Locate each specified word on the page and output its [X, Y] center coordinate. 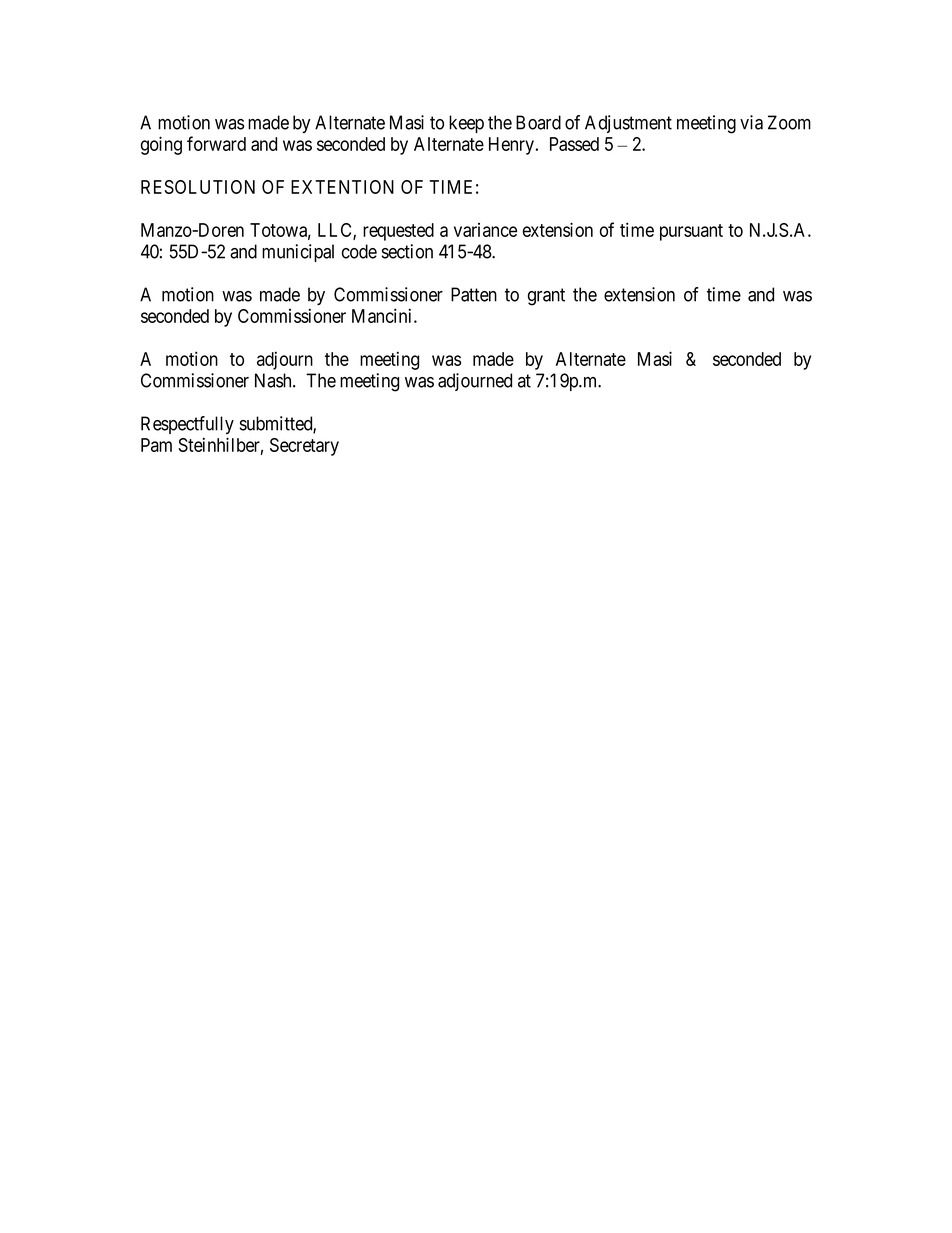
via [751, 122]
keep [466, 124]
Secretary [304, 447]
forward [216, 143]
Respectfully [187, 425]
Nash [274, 380]
